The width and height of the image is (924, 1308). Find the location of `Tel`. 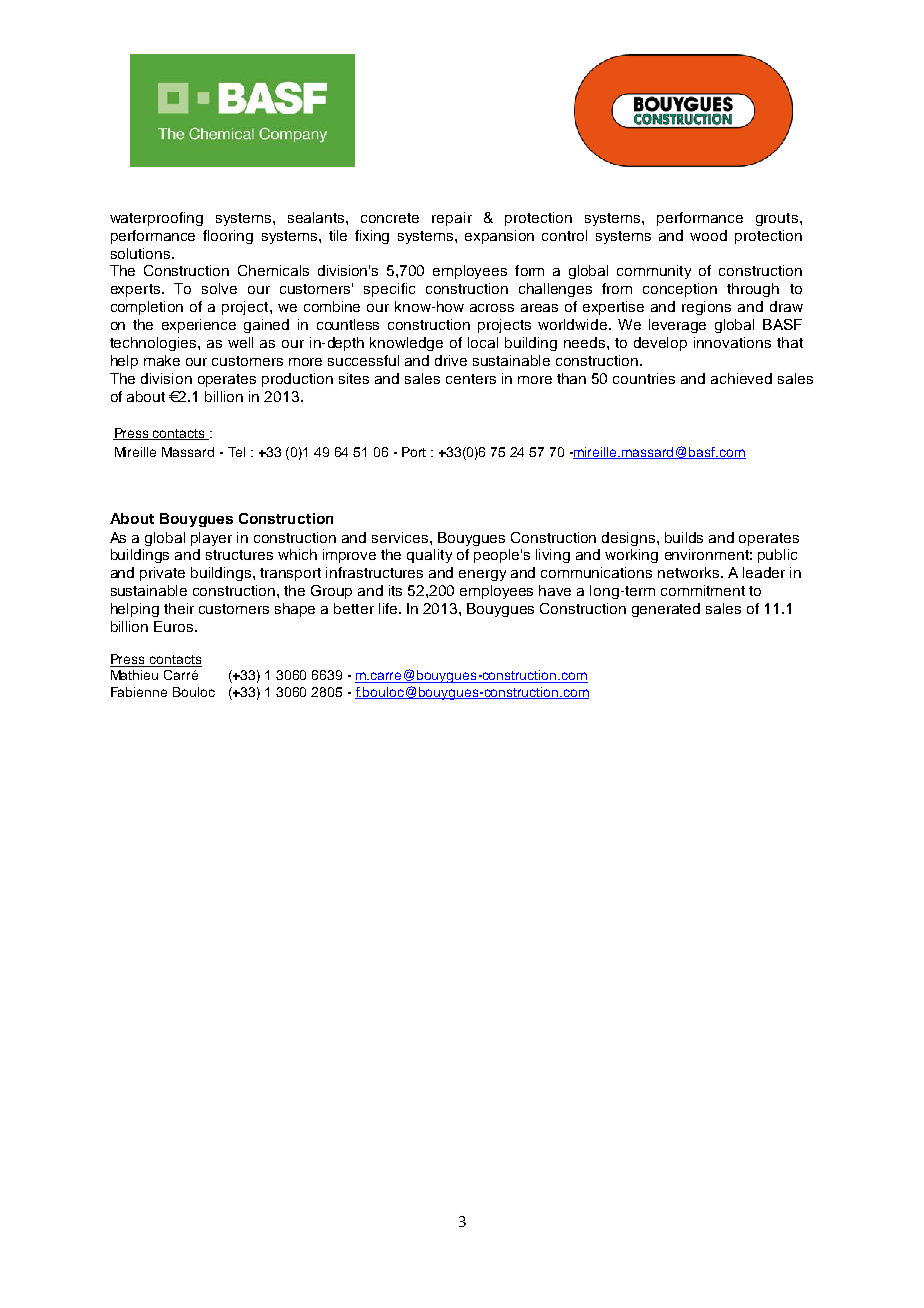

Tel is located at coordinates (236, 452).
